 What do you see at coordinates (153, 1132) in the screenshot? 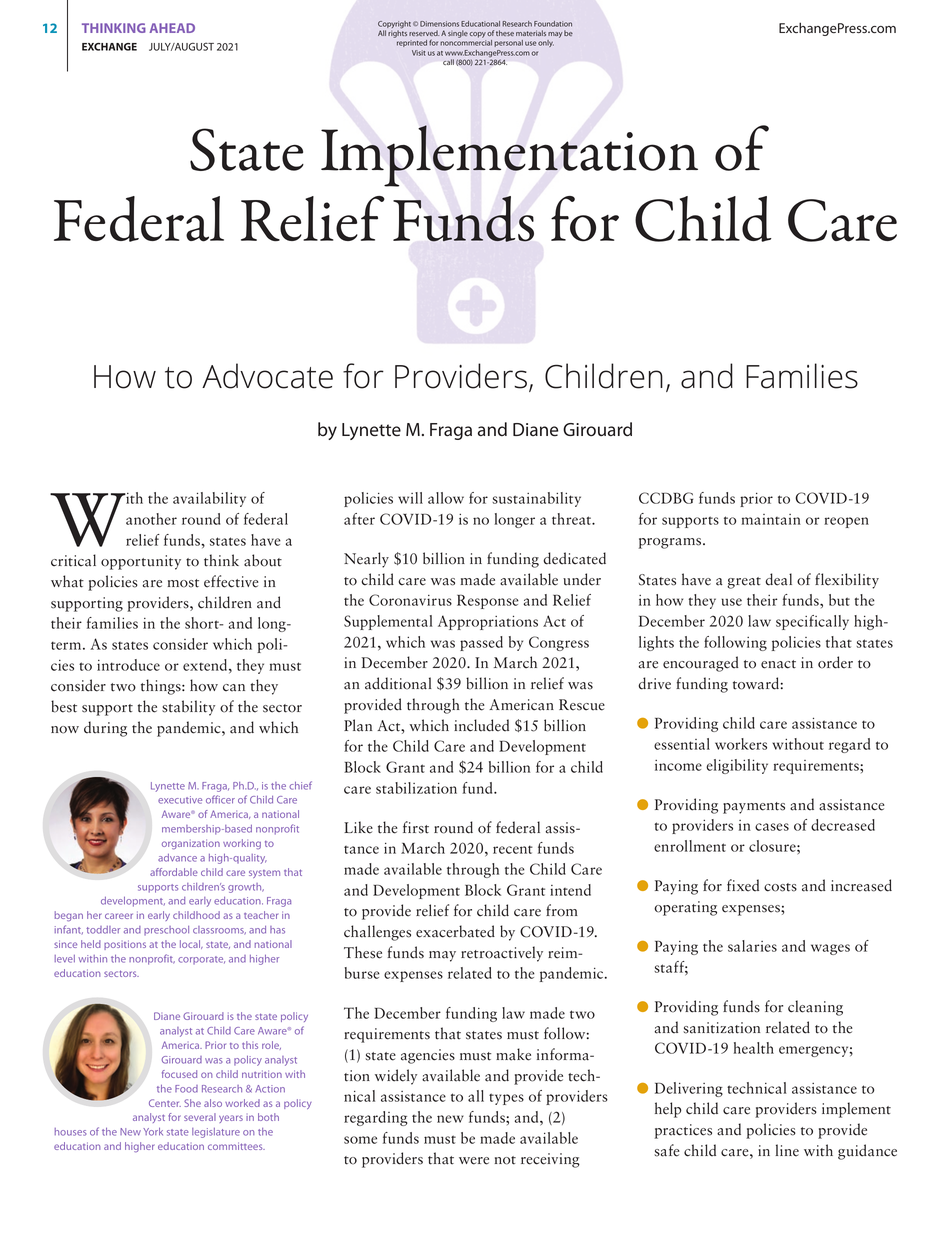
I see `York` at bounding box center [153, 1132].
